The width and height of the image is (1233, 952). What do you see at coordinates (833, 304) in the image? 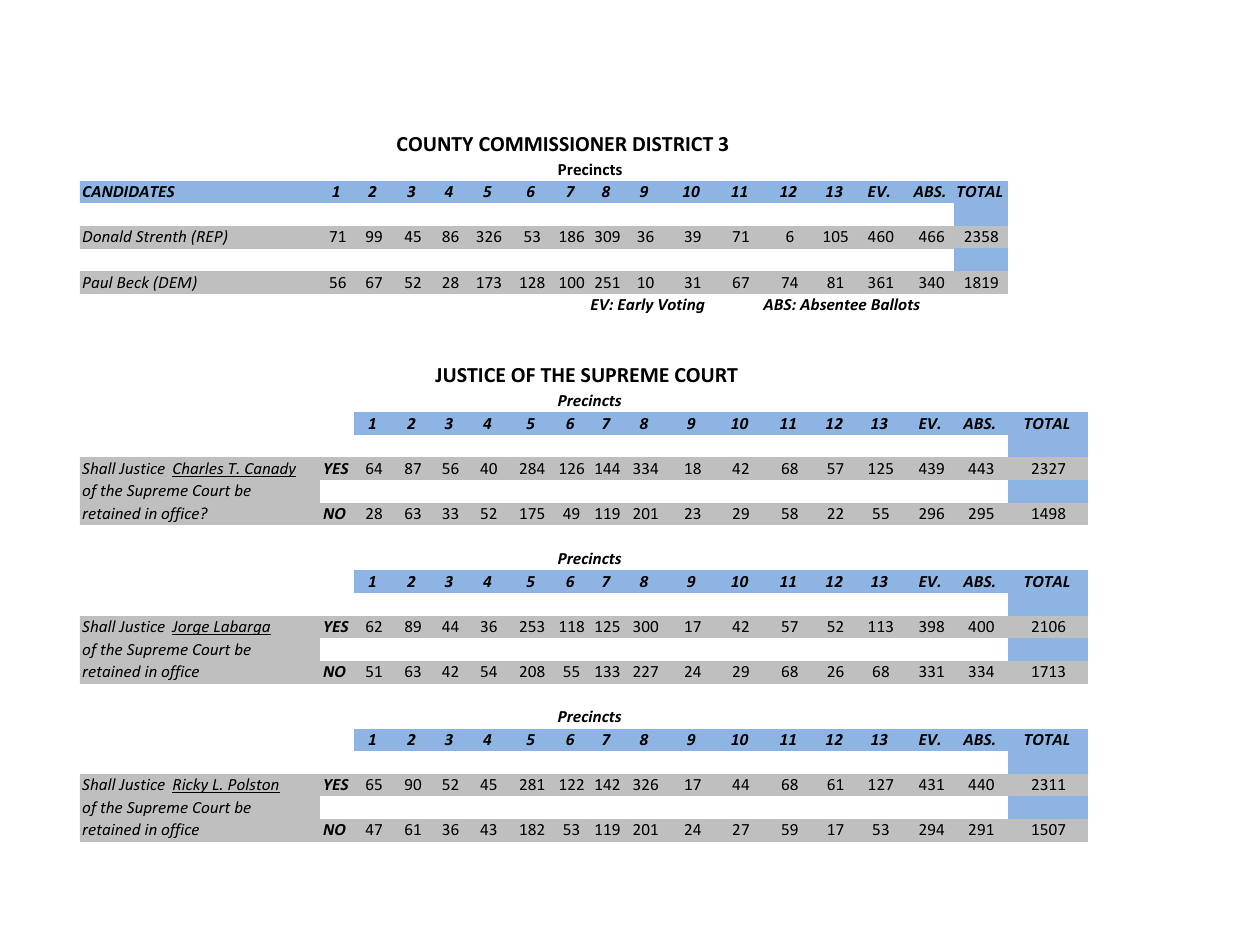
I see `Absentee` at bounding box center [833, 304].
